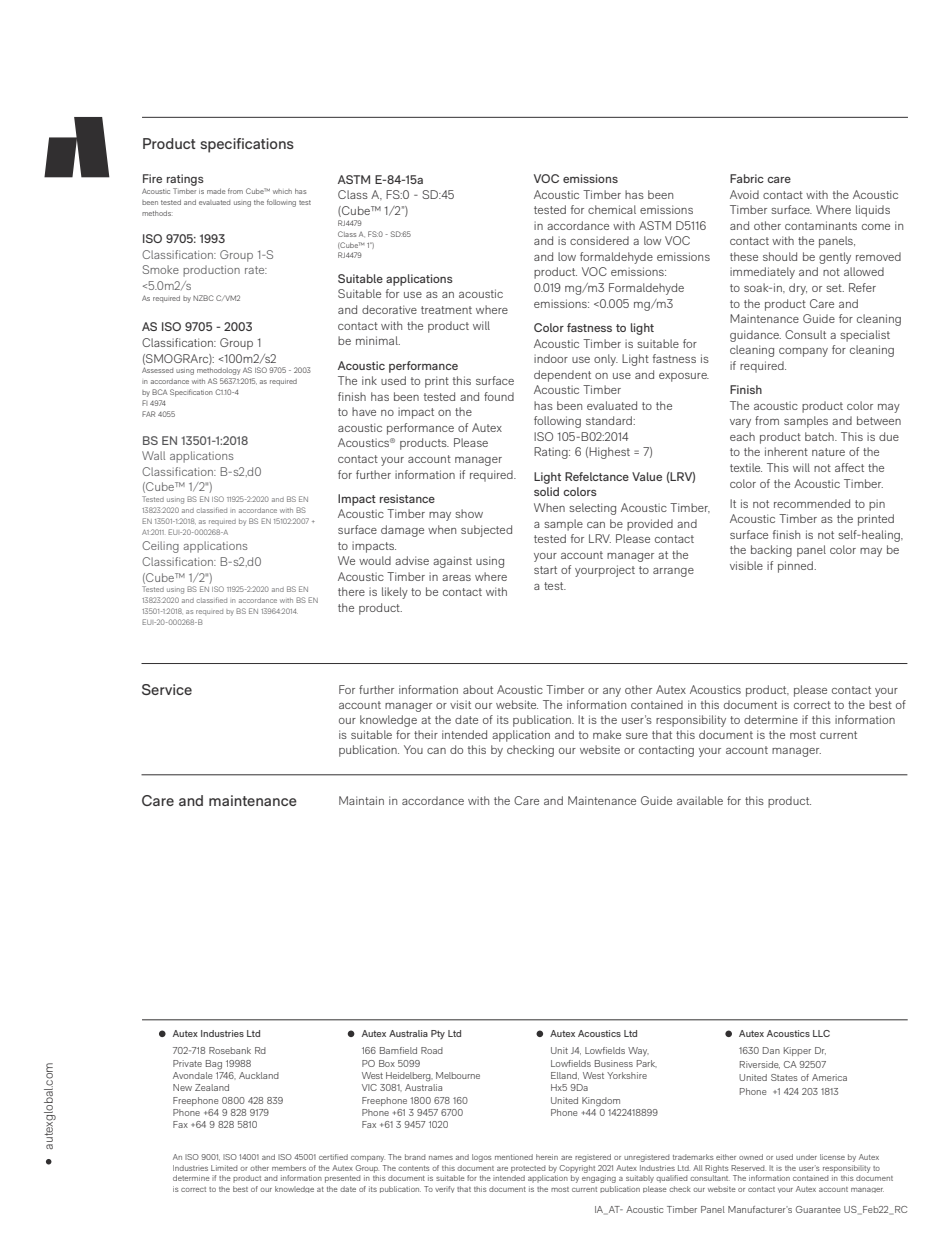  I want to click on made, so click(216, 191).
